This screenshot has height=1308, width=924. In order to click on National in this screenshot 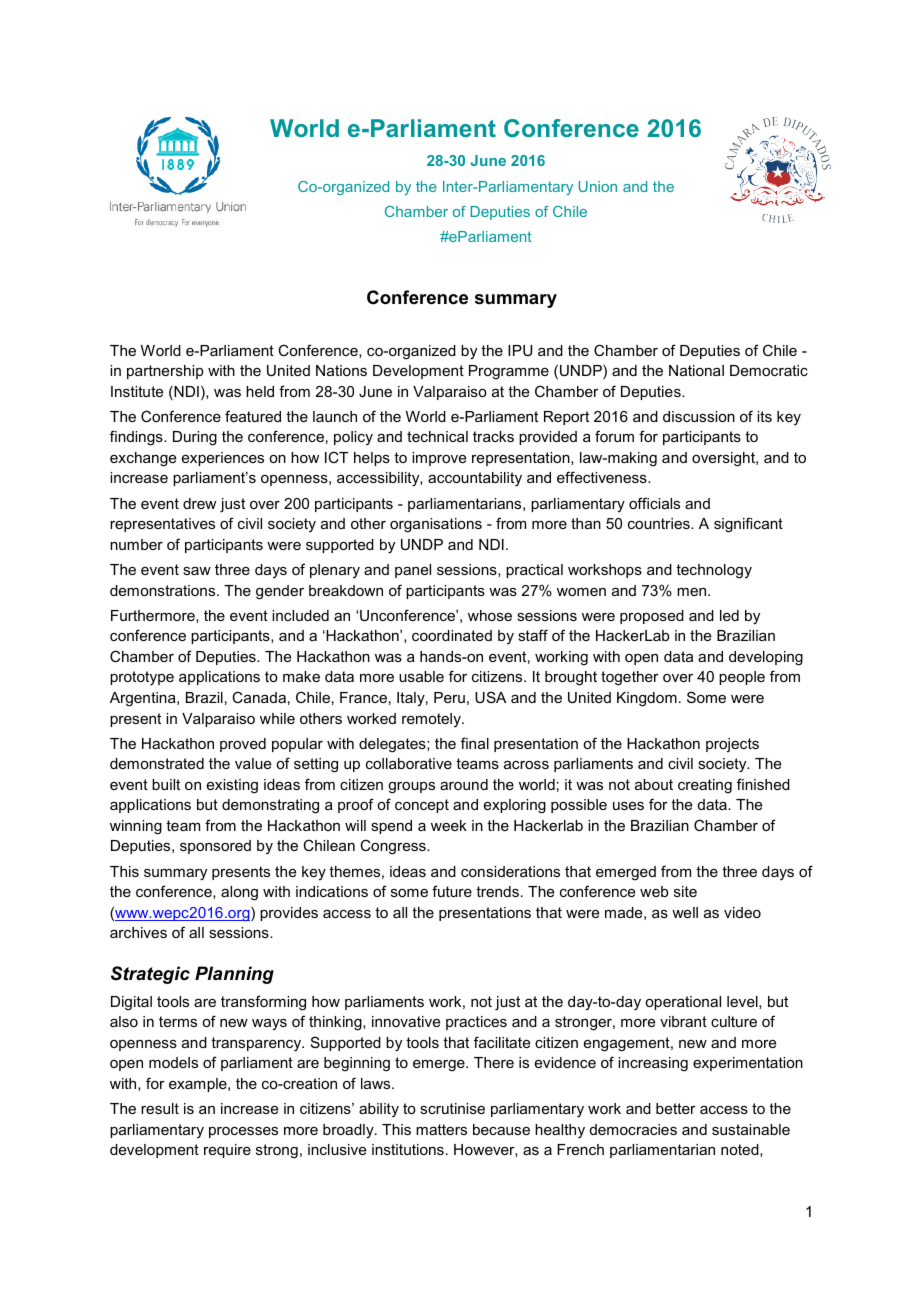, I will do `click(696, 370)`.
